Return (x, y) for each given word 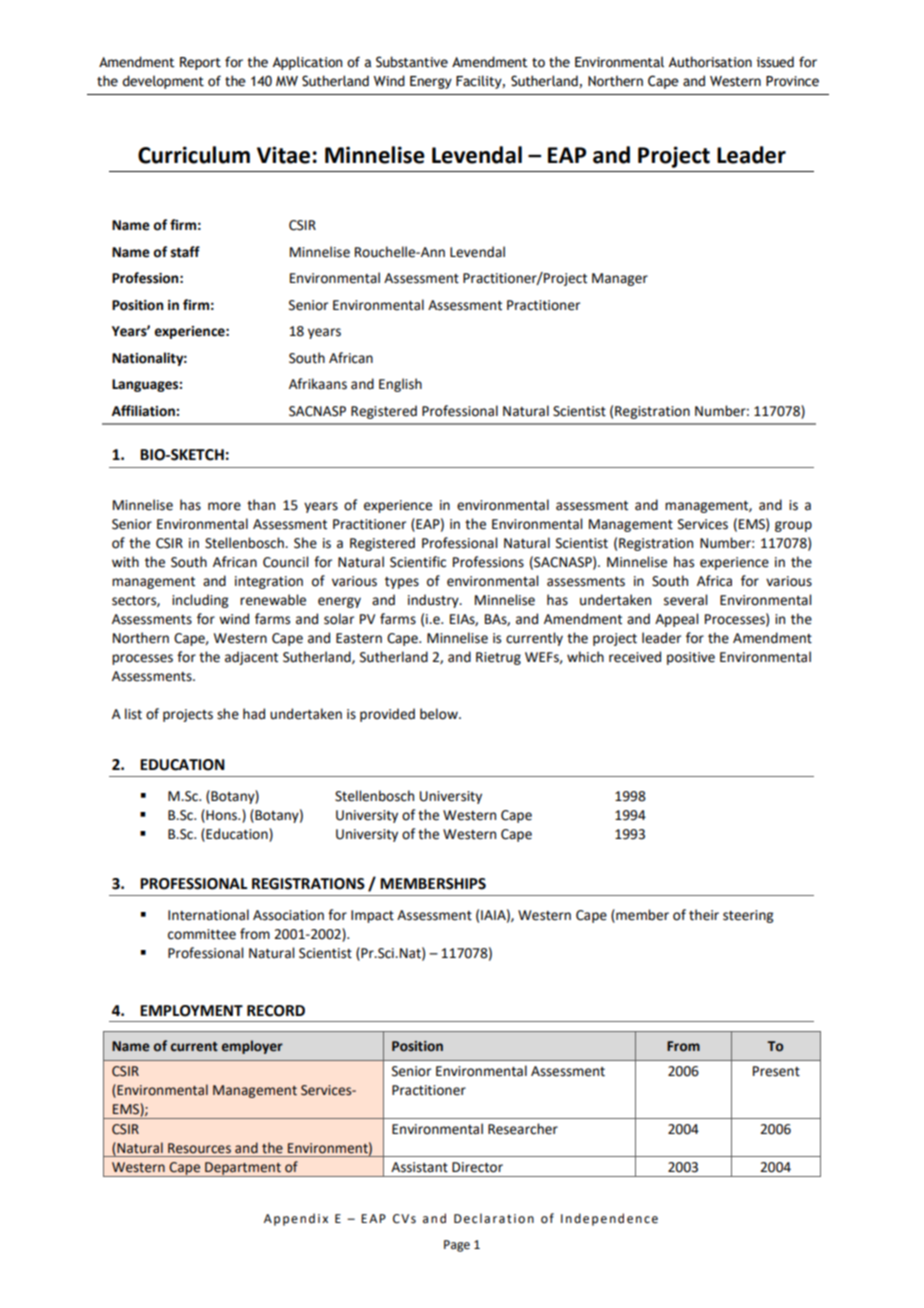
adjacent (251, 658)
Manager (620, 279)
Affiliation (144, 411)
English (400, 385)
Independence (609, 1219)
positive (691, 658)
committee (202, 934)
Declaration (494, 1218)
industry (434, 601)
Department (243, 1169)
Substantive (412, 62)
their (704, 915)
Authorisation (710, 62)
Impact (372, 916)
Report (200, 63)
